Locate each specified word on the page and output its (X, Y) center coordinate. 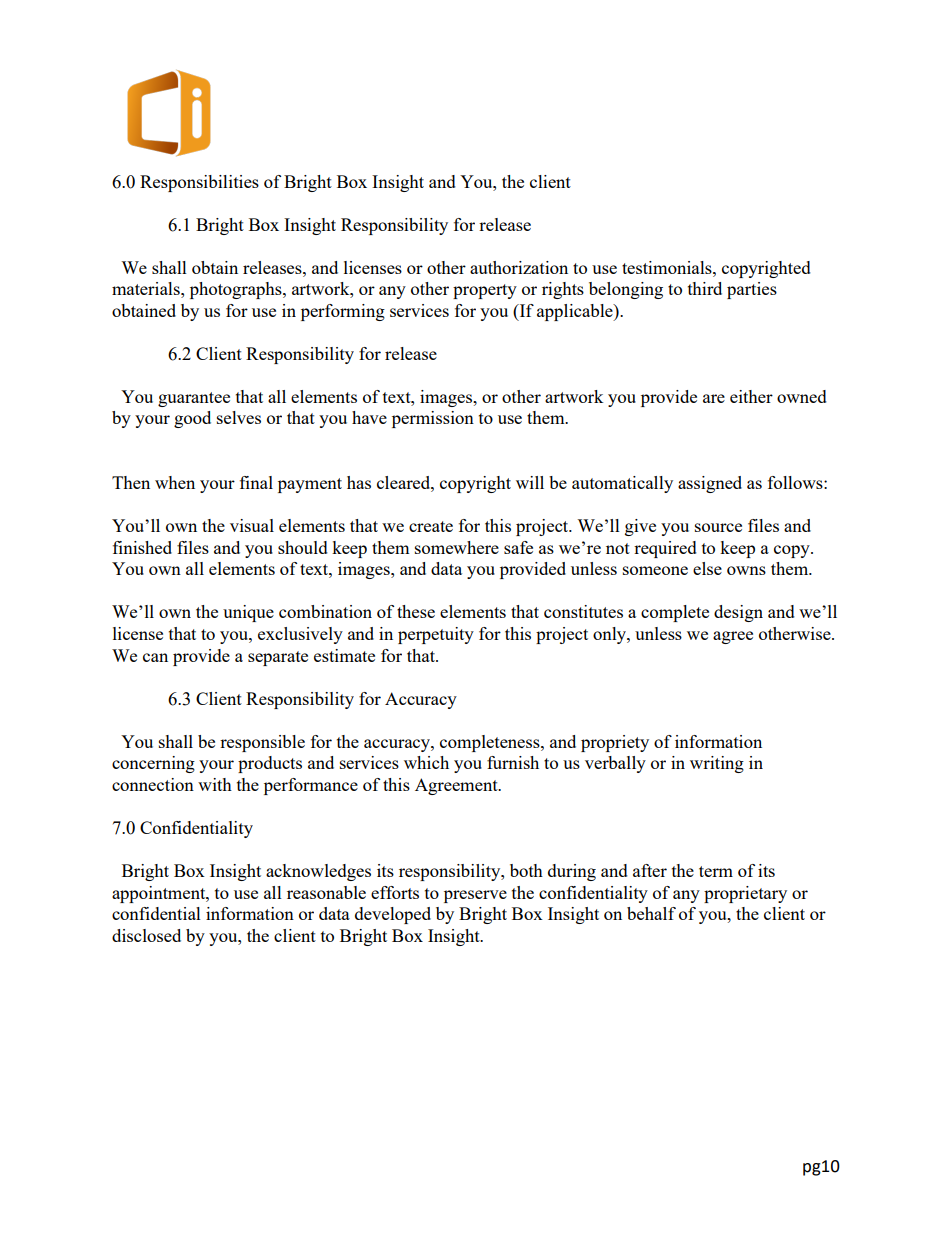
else (707, 568)
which (426, 762)
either (751, 396)
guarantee (194, 399)
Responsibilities (199, 183)
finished (142, 547)
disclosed (146, 935)
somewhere (457, 547)
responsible (262, 743)
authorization (519, 267)
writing (717, 764)
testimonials (668, 267)
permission (433, 419)
